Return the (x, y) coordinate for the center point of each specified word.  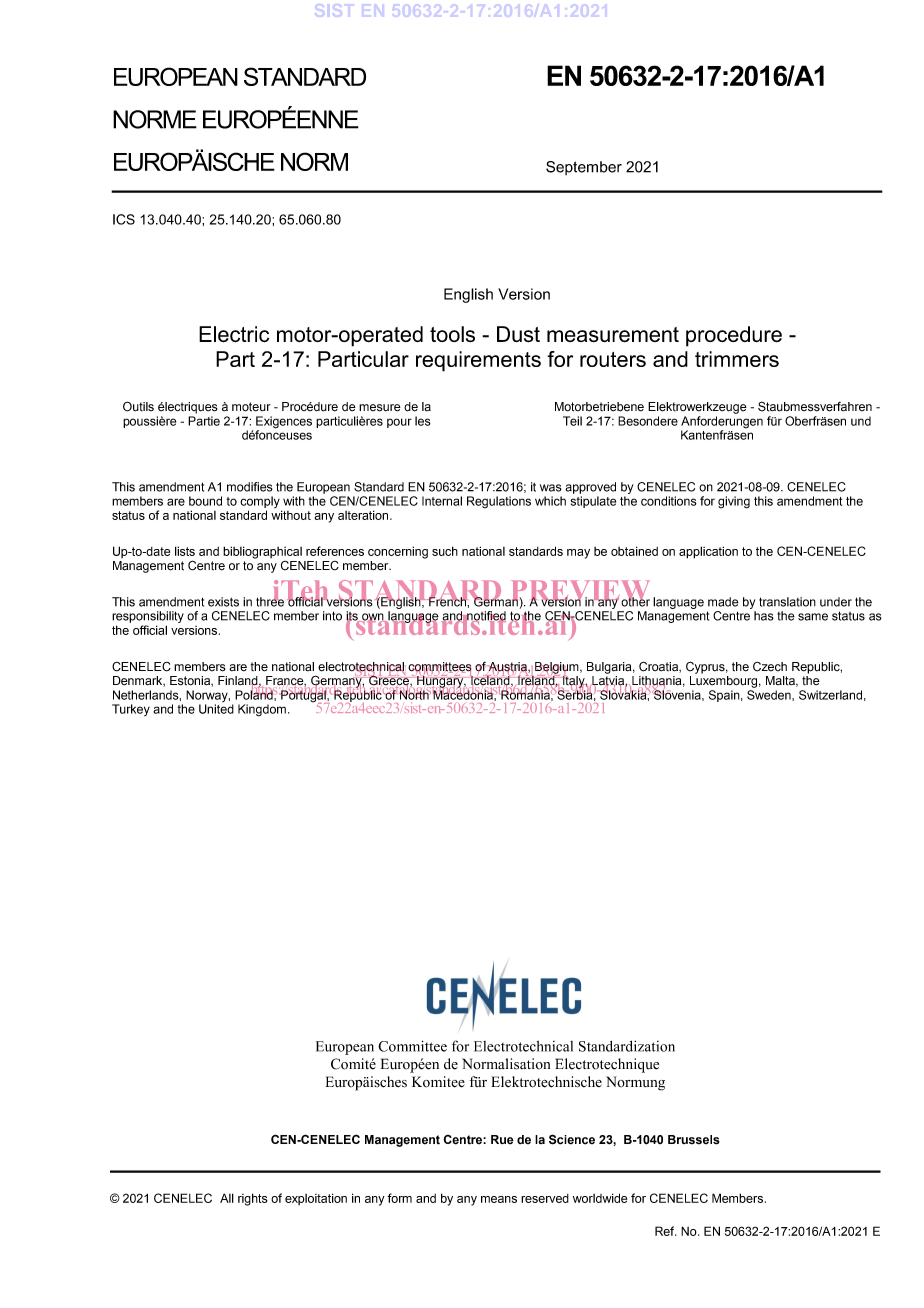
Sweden (770, 695)
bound (205, 501)
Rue (502, 1140)
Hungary (441, 682)
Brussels (694, 1140)
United (216, 709)
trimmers (737, 359)
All (227, 1198)
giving (734, 502)
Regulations (499, 502)
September (584, 168)
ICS (124, 219)
